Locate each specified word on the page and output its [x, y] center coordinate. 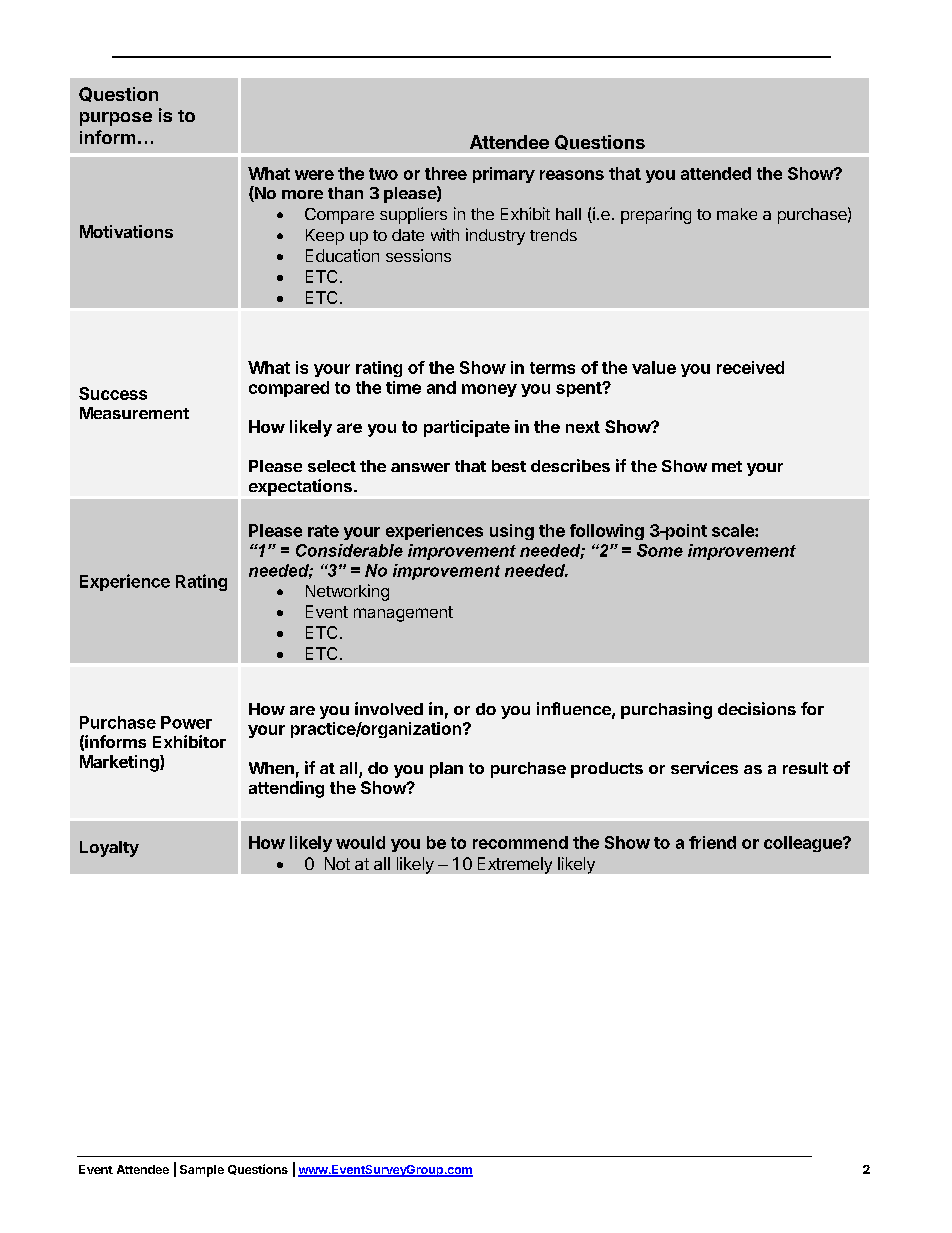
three [446, 173]
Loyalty [109, 849]
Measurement [134, 413]
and [441, 387]
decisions [757, 708]
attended [716, 173]
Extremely [515, 865]
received [750, 367]
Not [337, 863]
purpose [116, 119]
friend [712, 842]
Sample [202, 1171]
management [403, 614]
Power [186, 722]
